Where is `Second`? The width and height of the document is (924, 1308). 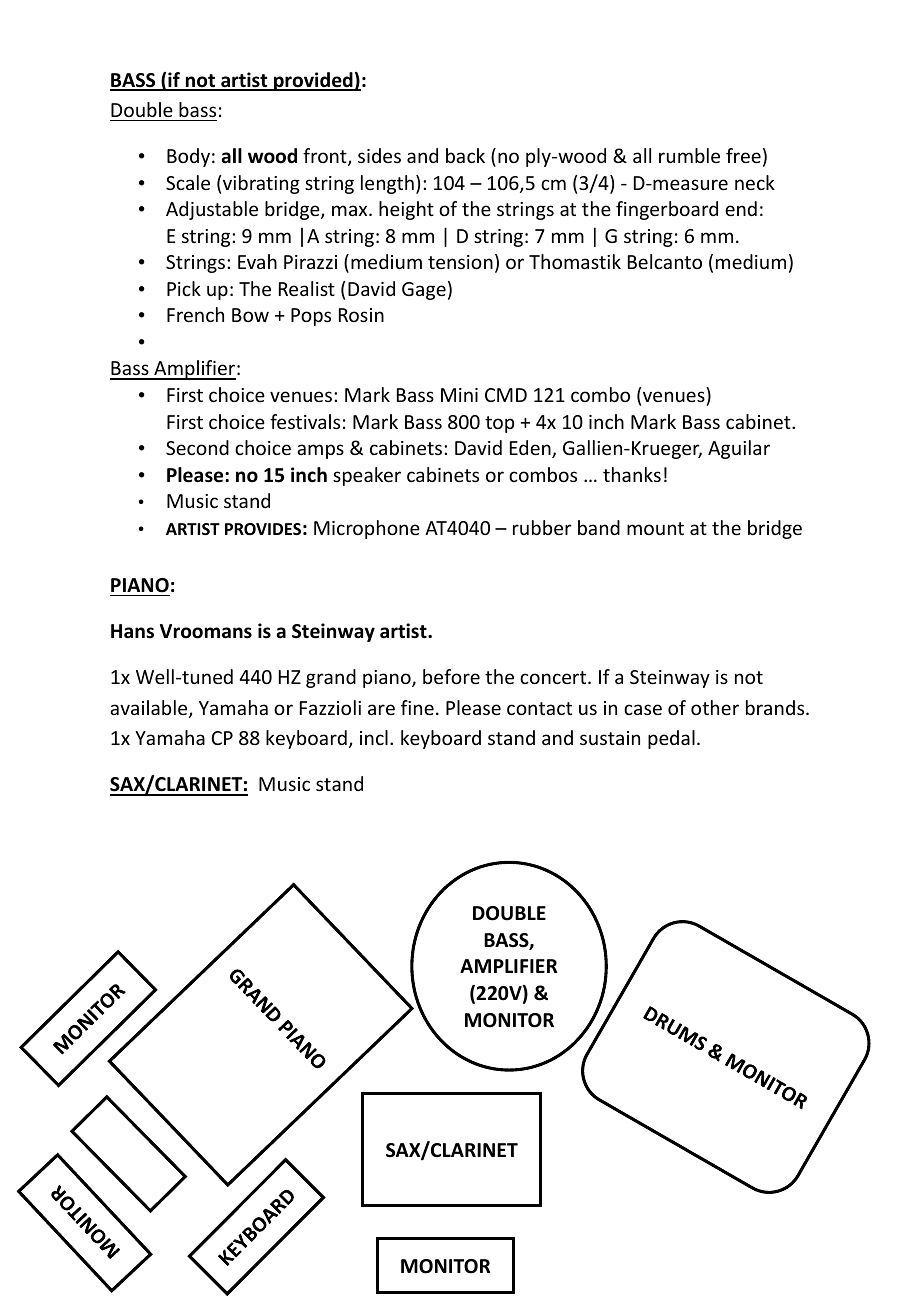
Second is located at coordinates (197, 447).
